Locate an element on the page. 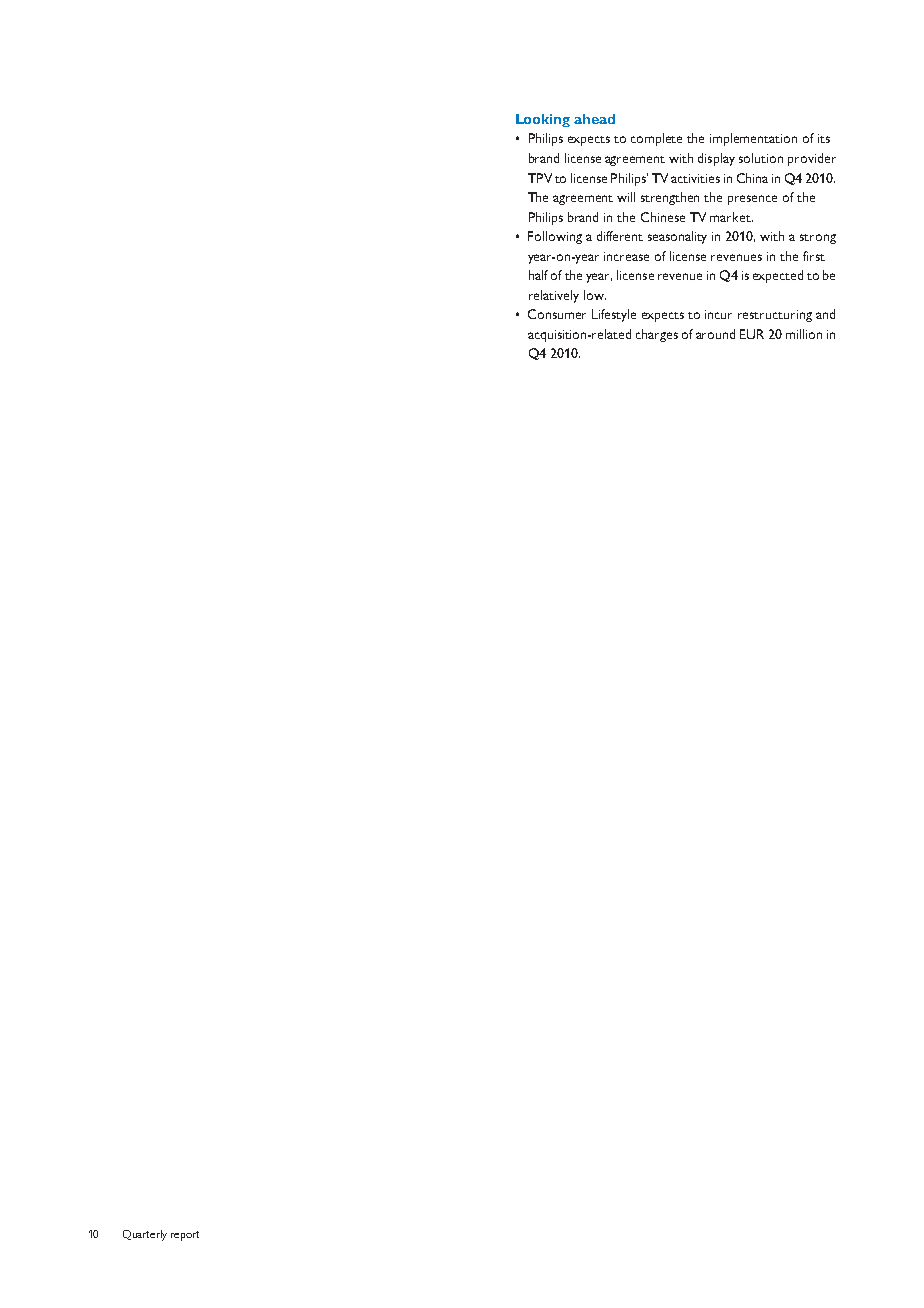 This image has height=1308, width=924. relatively is located at coordinates (554, 296).
